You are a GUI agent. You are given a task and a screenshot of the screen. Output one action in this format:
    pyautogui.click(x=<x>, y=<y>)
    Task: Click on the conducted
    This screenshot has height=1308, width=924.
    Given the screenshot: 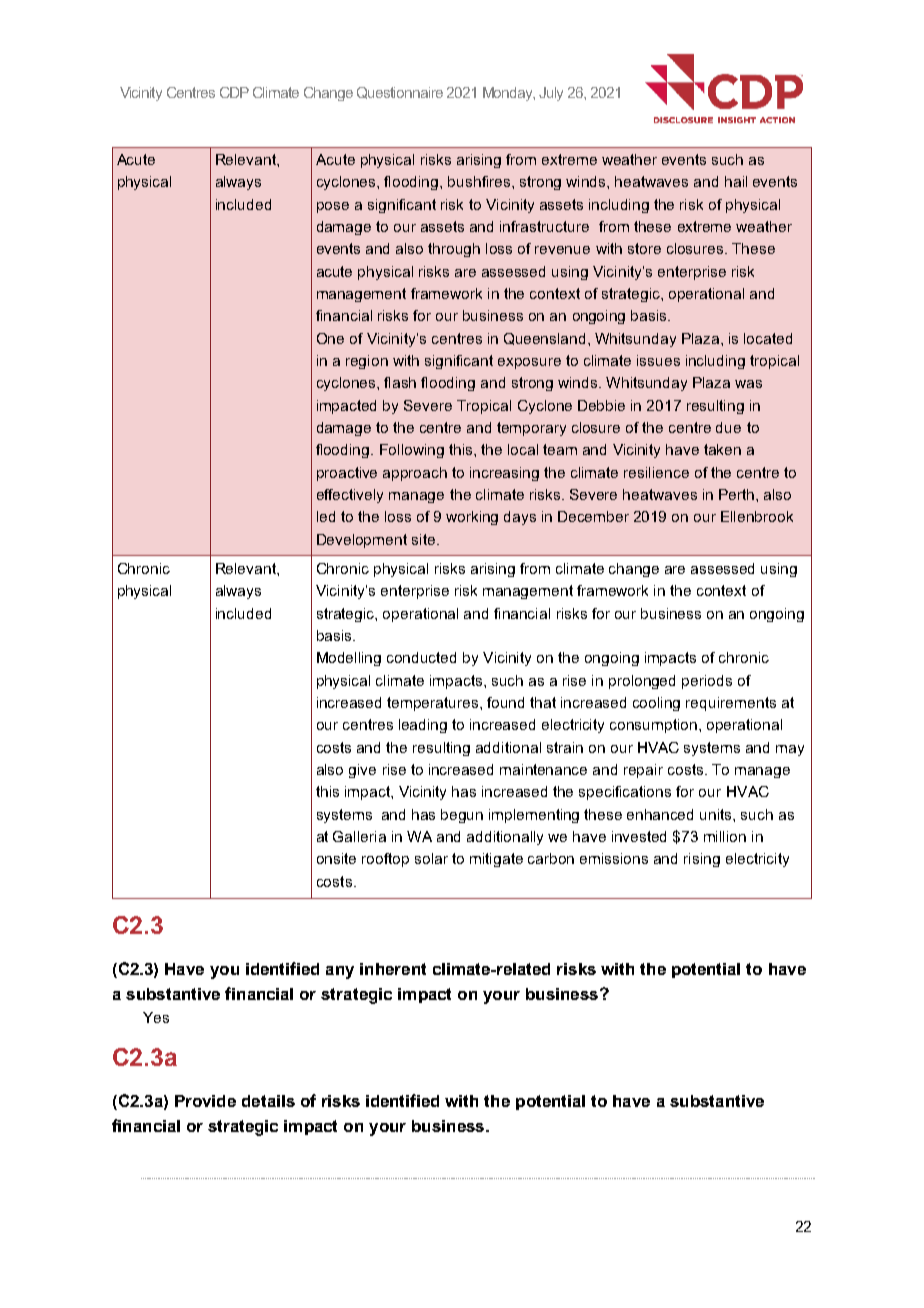 What is the action you would take?
    pyautogui.click(x=421, y=657)
